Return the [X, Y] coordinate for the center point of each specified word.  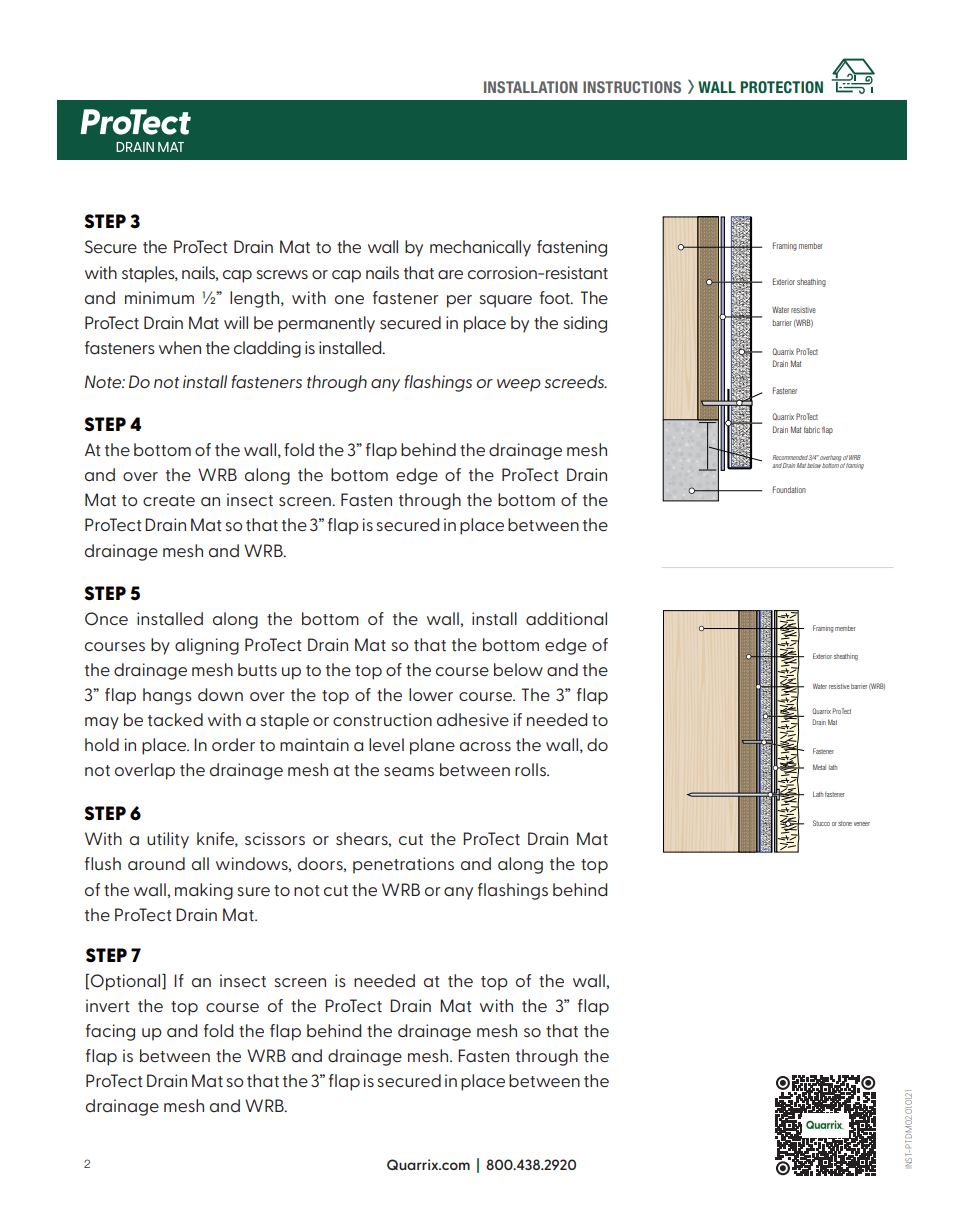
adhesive [473, 719]
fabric [812, 430]
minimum [159, 297]
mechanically [480, 248]
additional [566, 618]
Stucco [821, 823]
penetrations [403, 865]
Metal [819, 767]
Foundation [789, 489]
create [169, 500]
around [156, 863]
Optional [126, 982]
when [180, 347]
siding [585, 324]
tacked [175, 719]
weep [519, 385]
